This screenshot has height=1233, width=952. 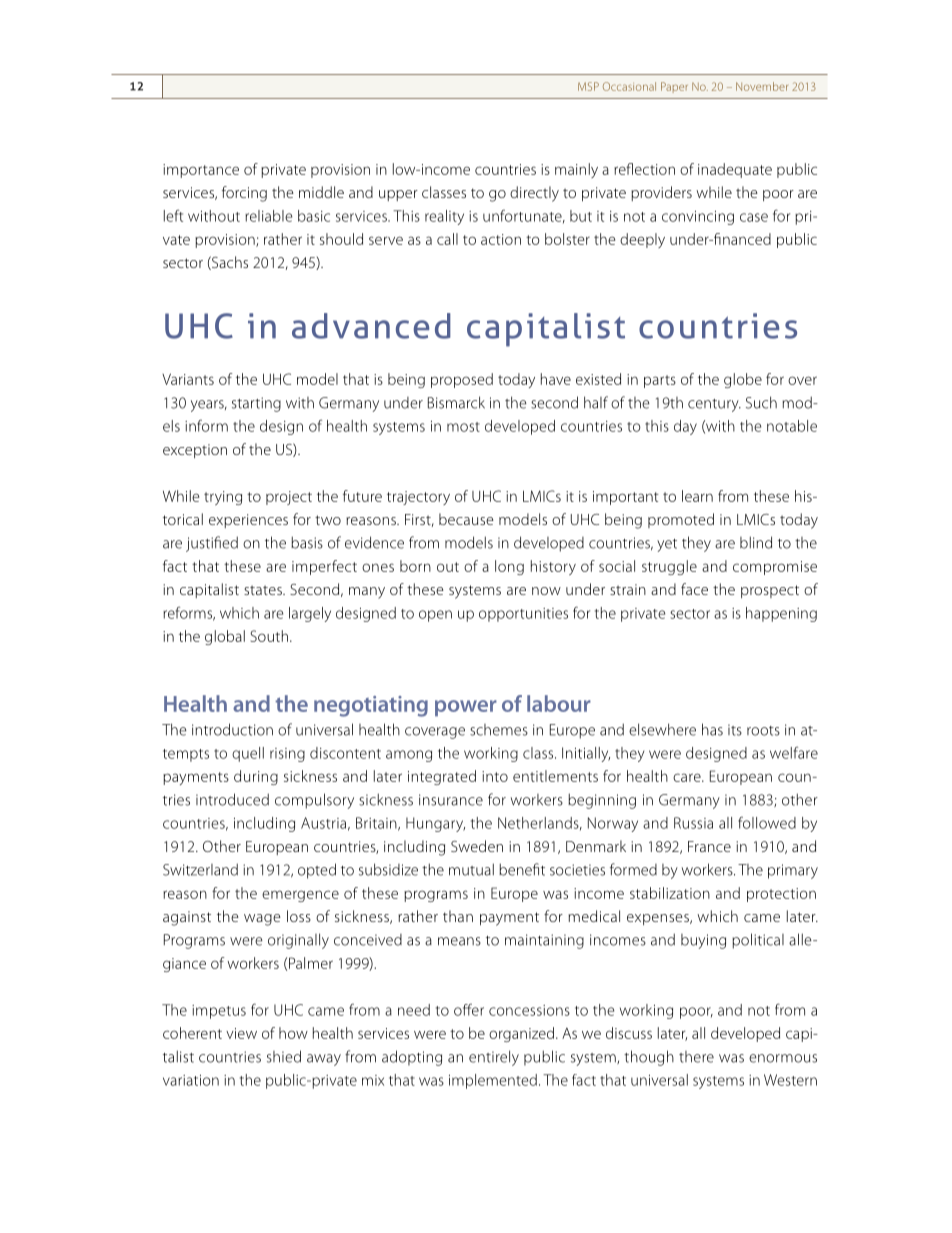 I want to click on long, so click(x=509, y=567).
